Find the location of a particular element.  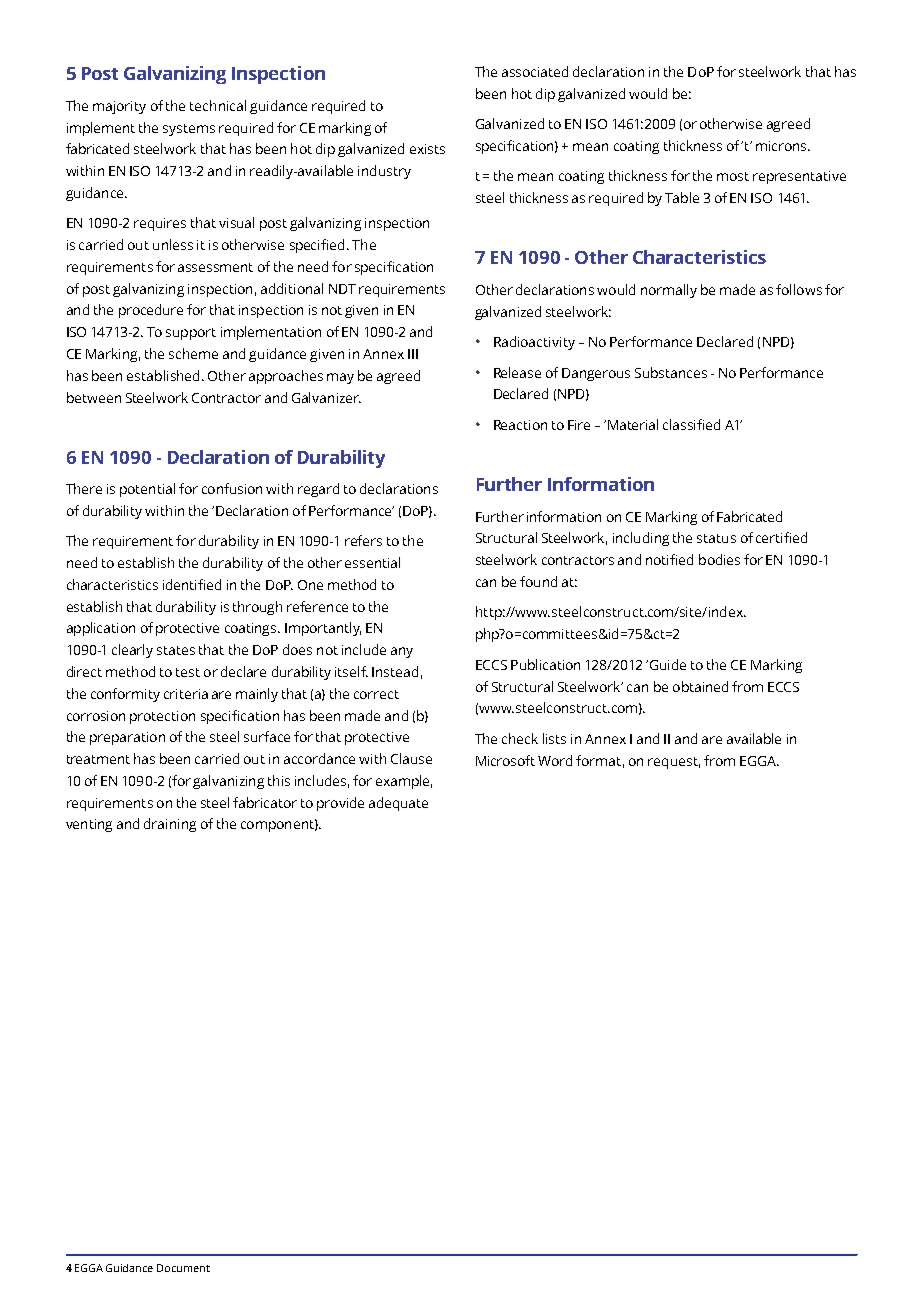

provide is located at coordinates (340, 804).
